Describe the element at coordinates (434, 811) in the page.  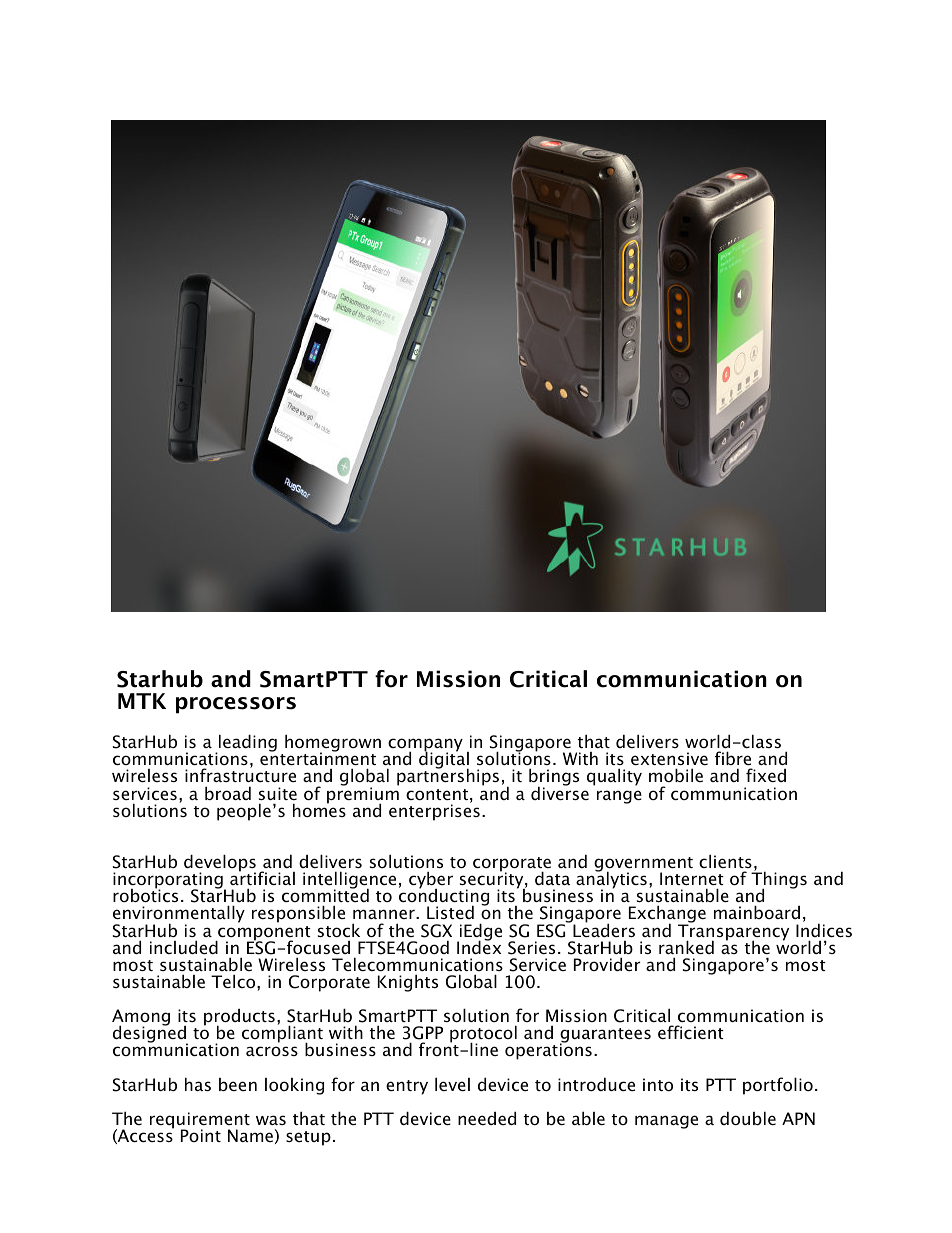
I see `enterprises` at that location.
